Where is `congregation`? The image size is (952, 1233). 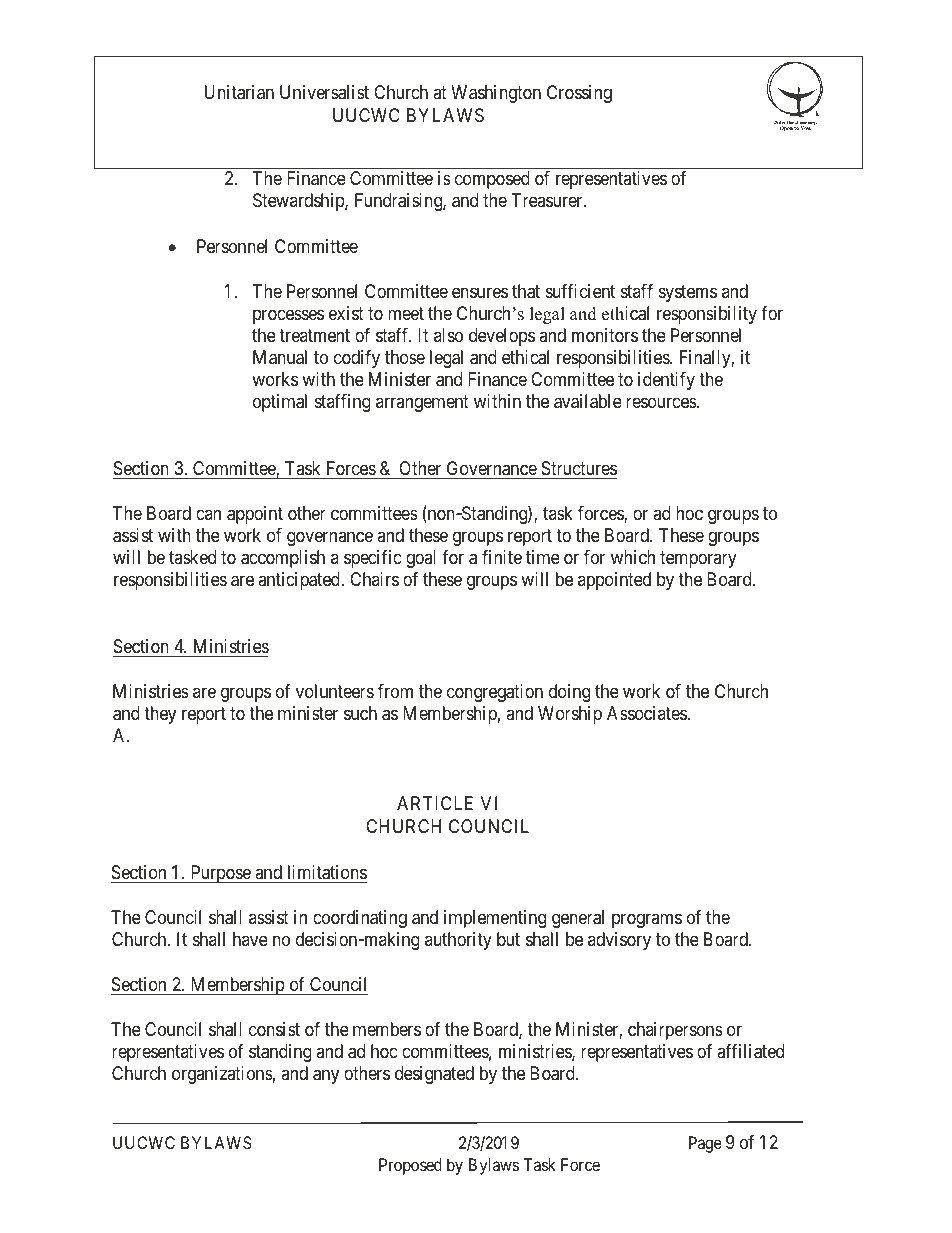 congregation is located at coordinates (495, 693).
